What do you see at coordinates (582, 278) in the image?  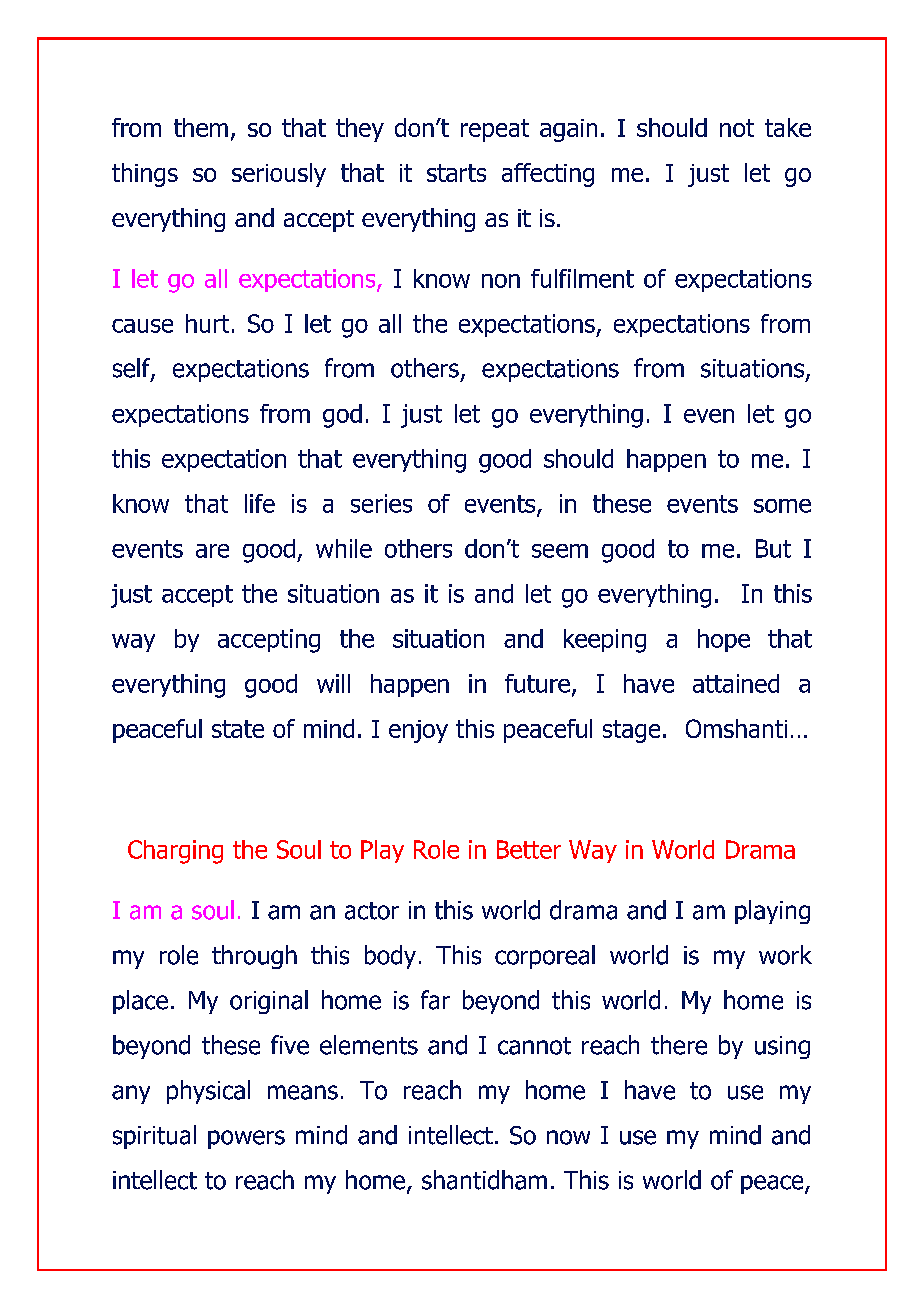 I see `fulfilment` at bounding box center [582, 278].
